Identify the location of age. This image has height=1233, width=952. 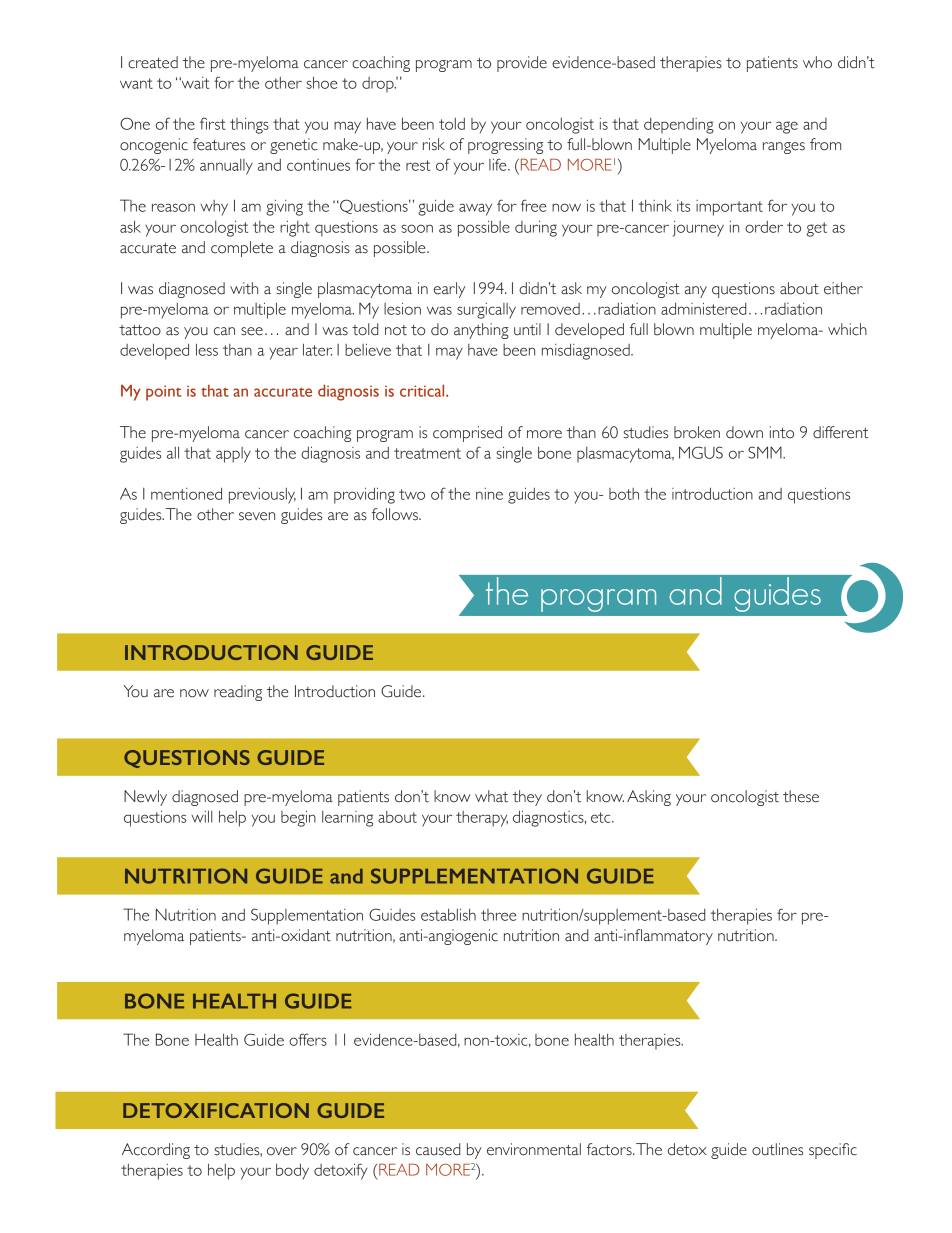
(787, 127).
